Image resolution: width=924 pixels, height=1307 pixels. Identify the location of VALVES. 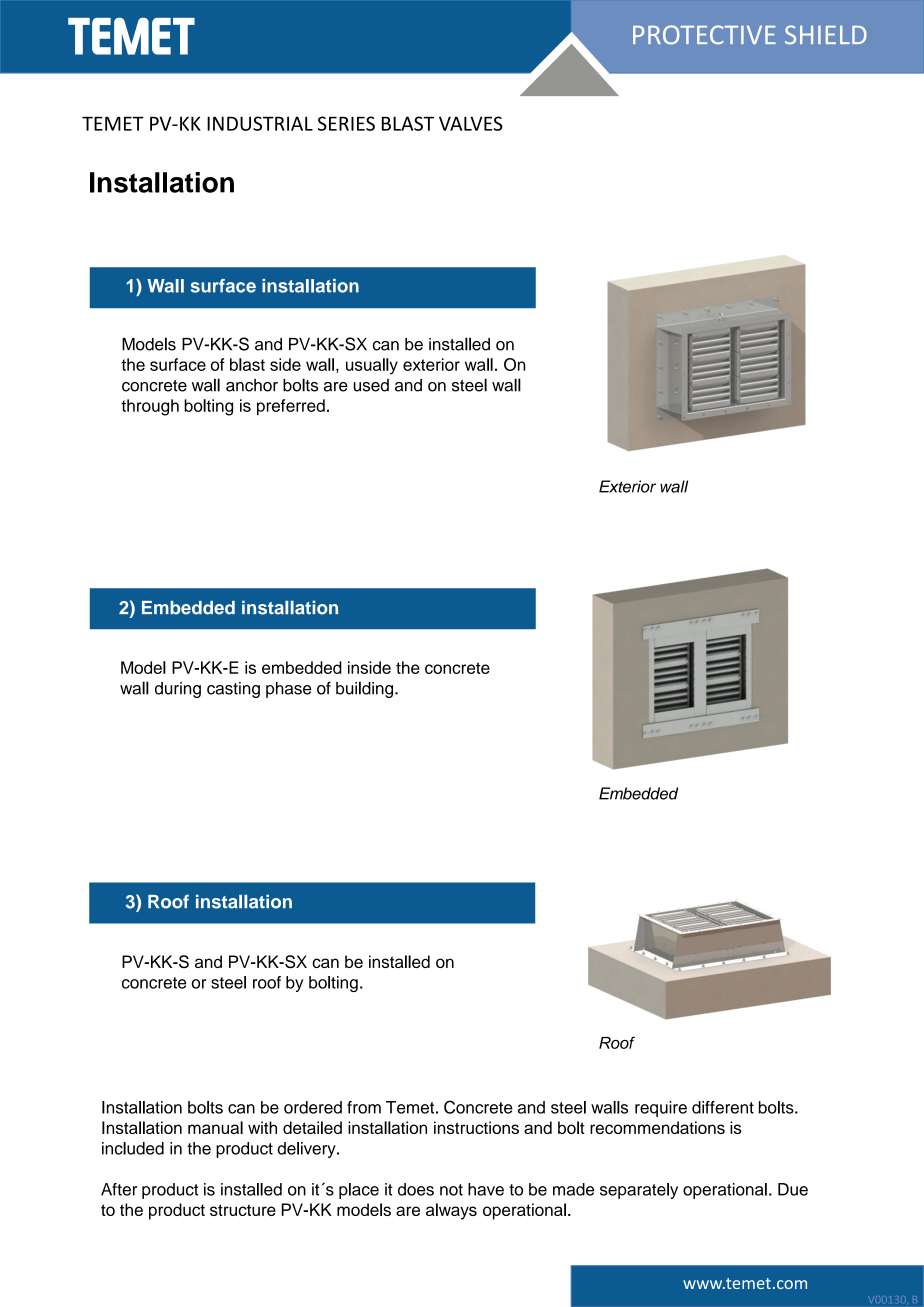
(471, 123).
